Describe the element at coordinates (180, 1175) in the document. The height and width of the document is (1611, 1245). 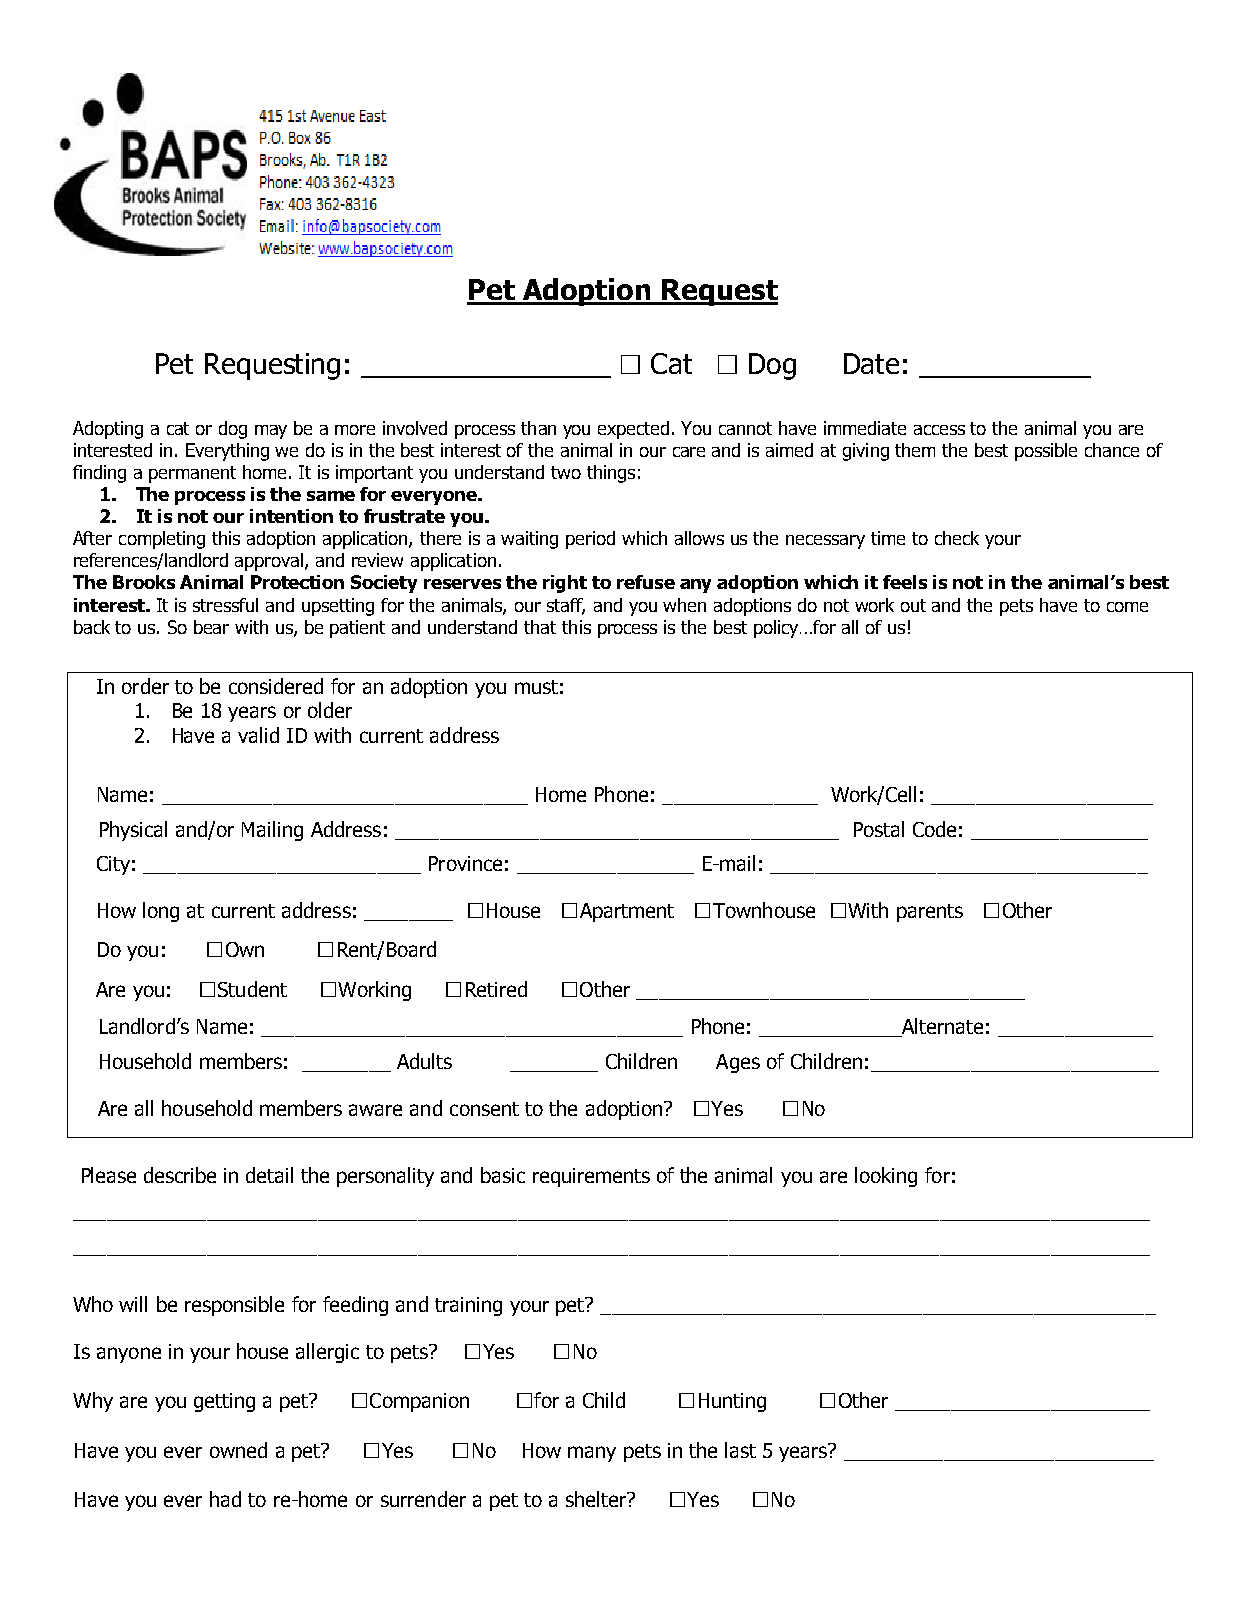
I see `describe` at that location.
